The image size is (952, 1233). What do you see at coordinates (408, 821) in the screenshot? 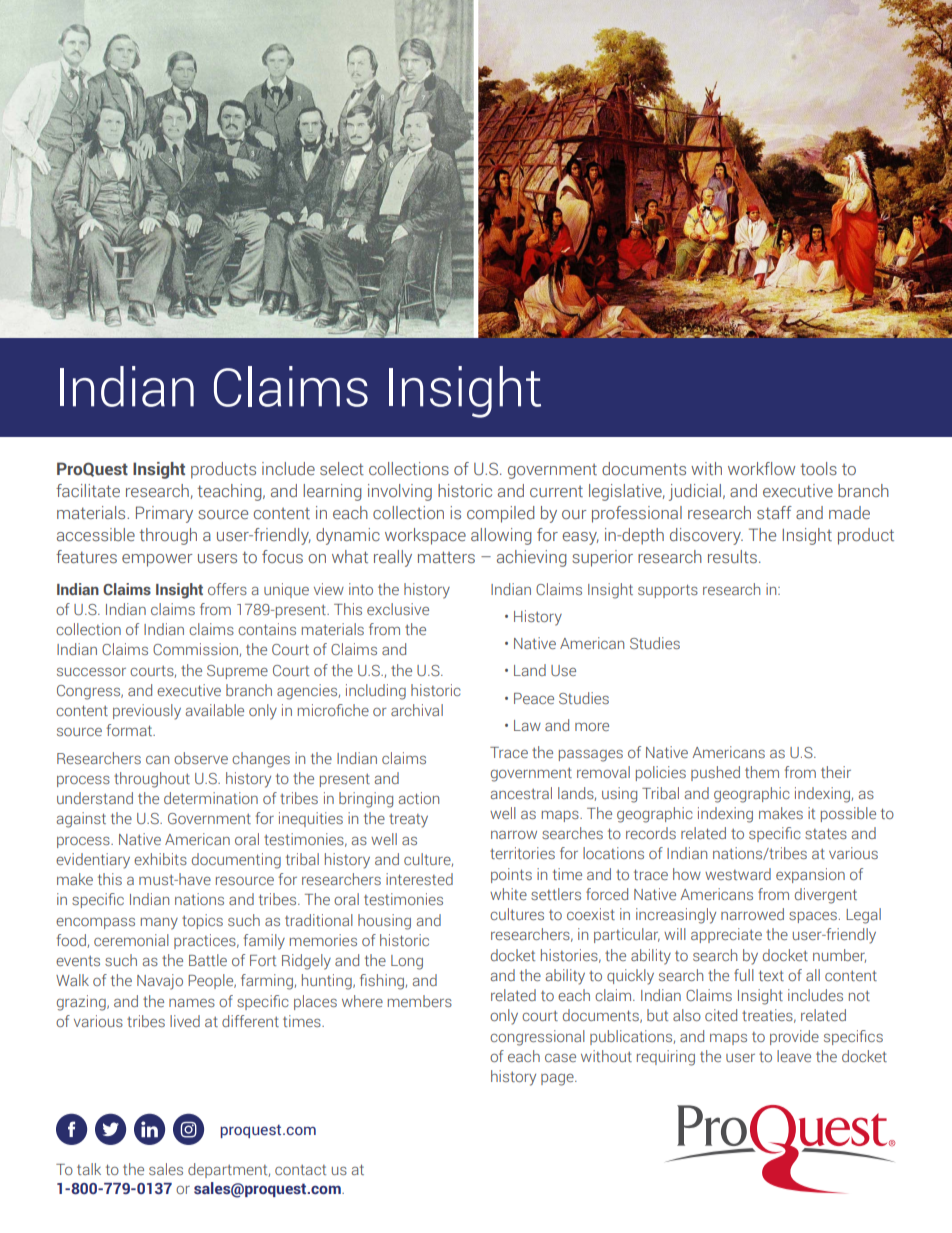
I see `treaty` at bounding box center [408, 821].
